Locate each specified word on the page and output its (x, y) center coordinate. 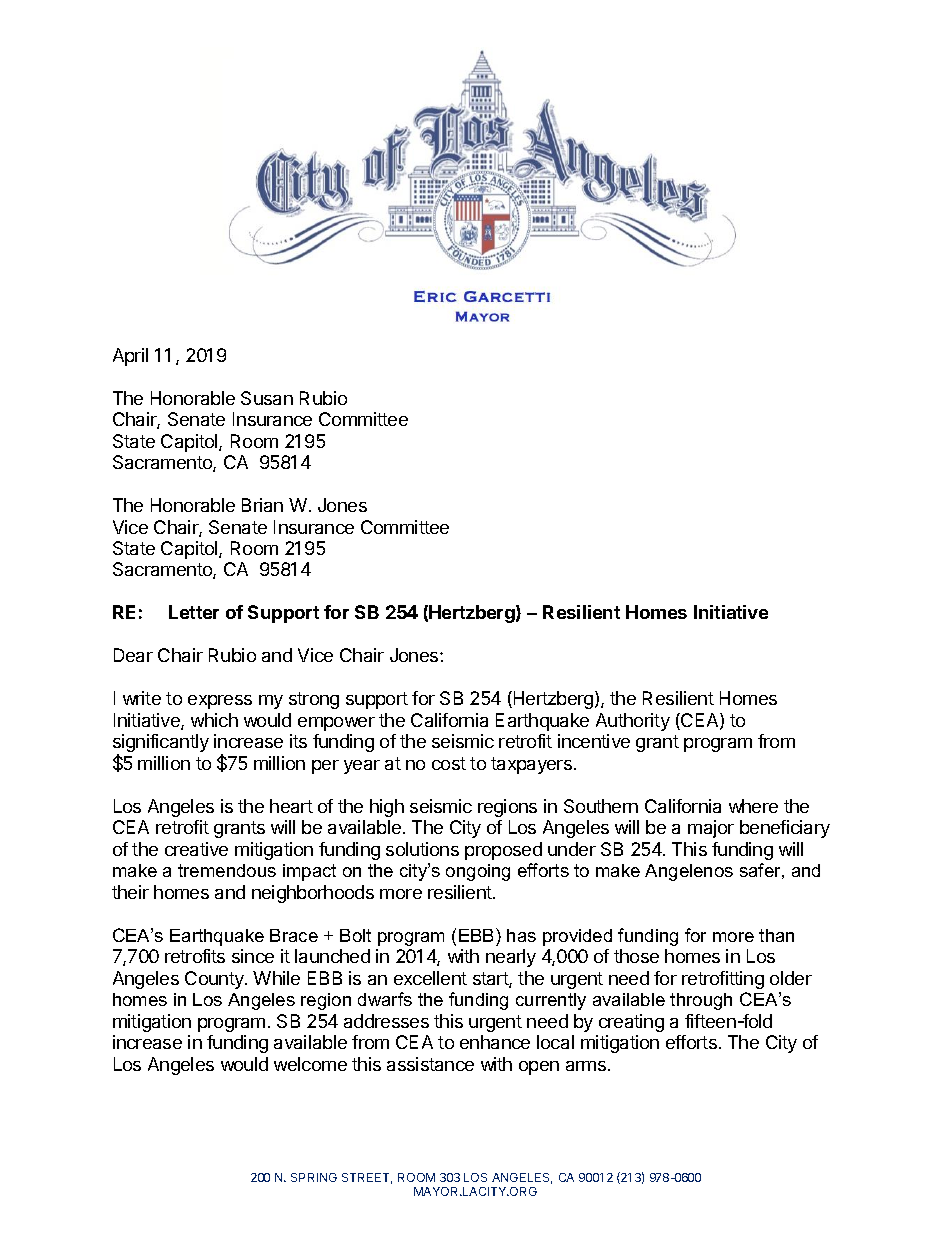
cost (449, 763)
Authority (633, 722)
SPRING (314, 1177)
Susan (267, 398)
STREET (367, 1178)
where (753, 806)
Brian (262, 505)
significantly (161, 744)
